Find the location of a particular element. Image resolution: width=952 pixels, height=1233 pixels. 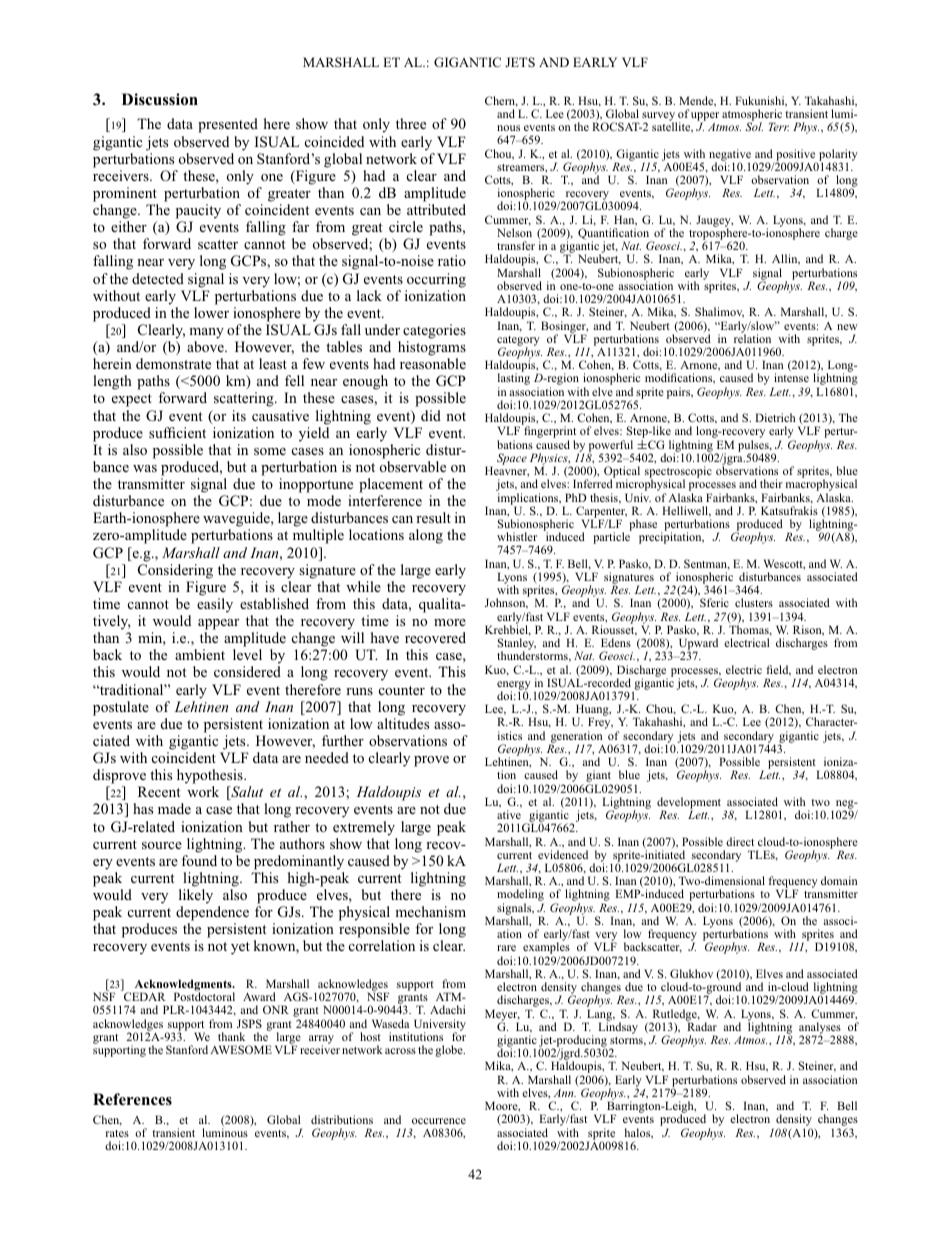

category is located at coordinates (518, 342).
